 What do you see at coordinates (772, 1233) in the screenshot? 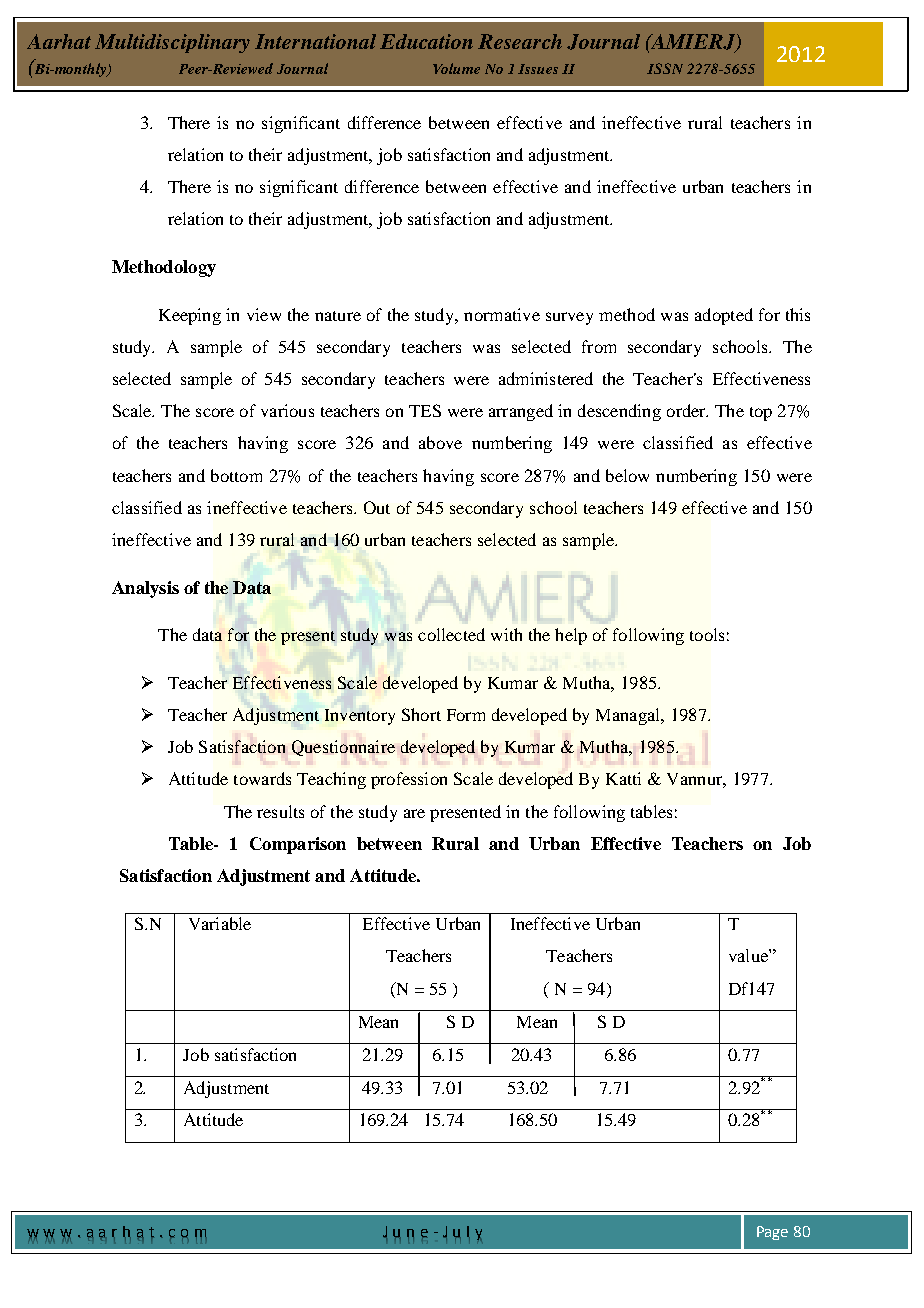
I see `Page` at bounding box center [772, 1233].
